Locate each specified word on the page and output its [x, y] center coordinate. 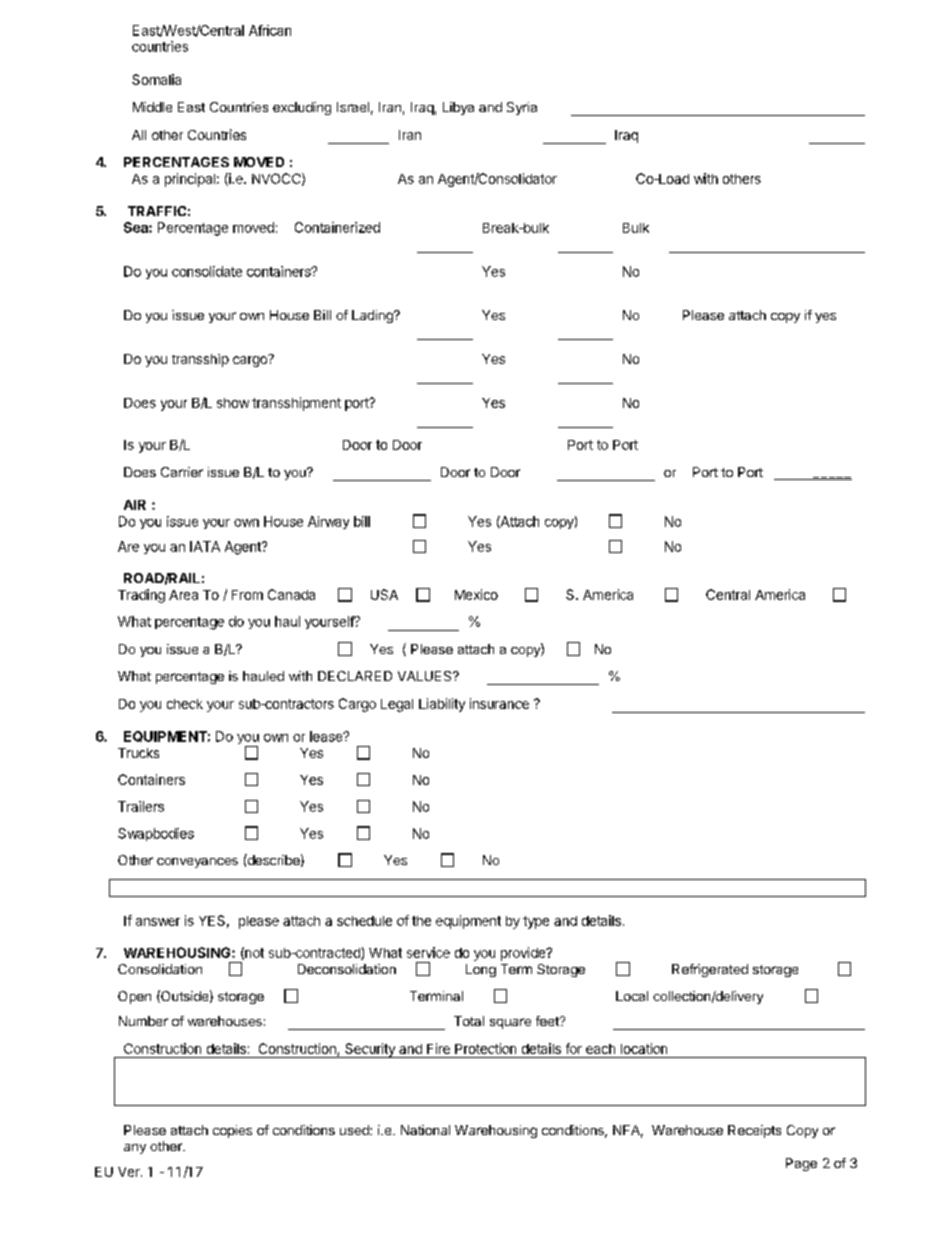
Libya [458, 108]
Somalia [156, 79]
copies [232, 1131]
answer [158, 922]
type [536, 922]
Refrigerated [710, 970]
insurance [499, 703]
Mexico [476, 594]
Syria [522, 108]
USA [384, 594]
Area [183, 595]
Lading [373, 316]
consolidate [207, 271]
